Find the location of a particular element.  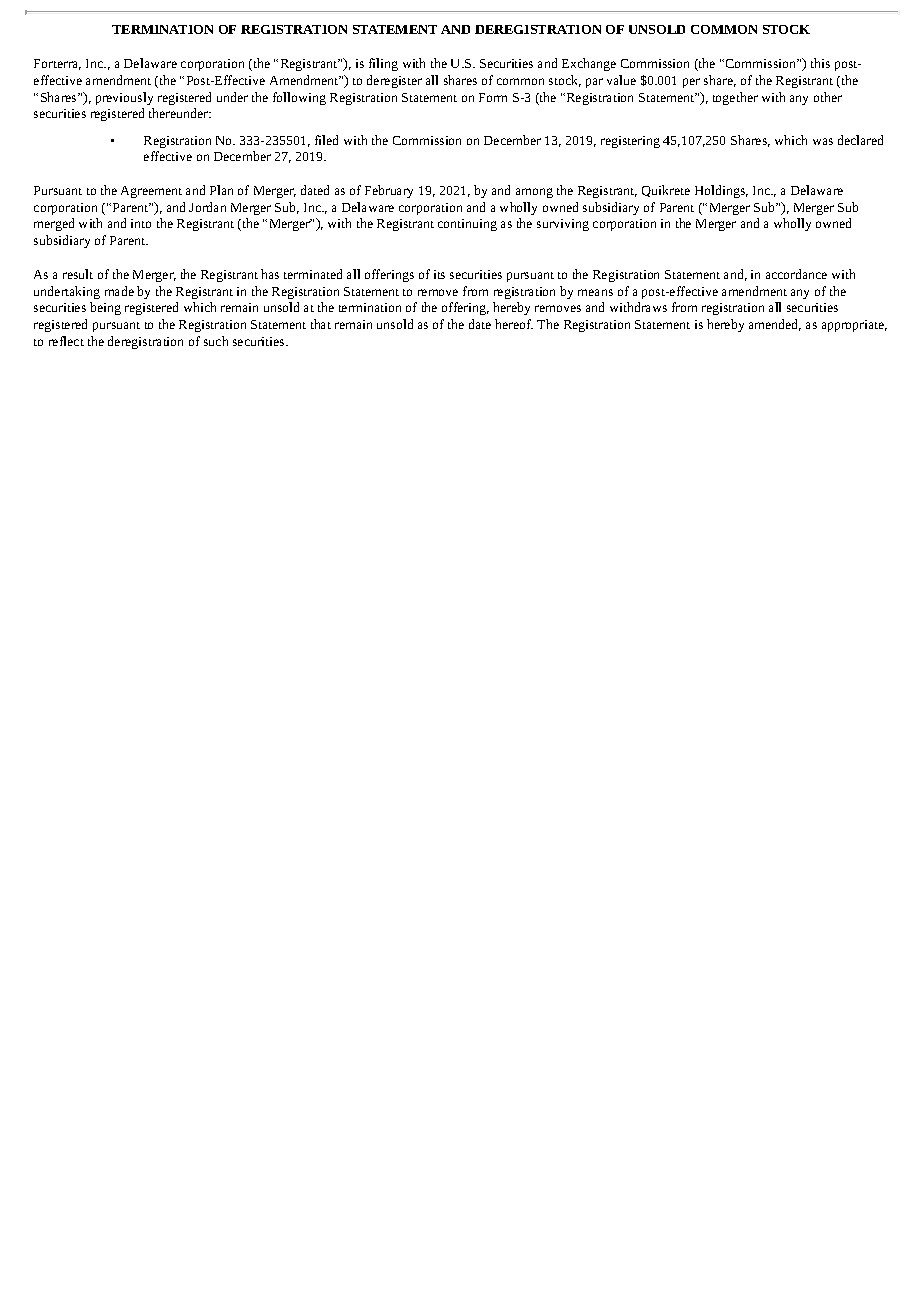

February is located at coordinates (389, 191).
